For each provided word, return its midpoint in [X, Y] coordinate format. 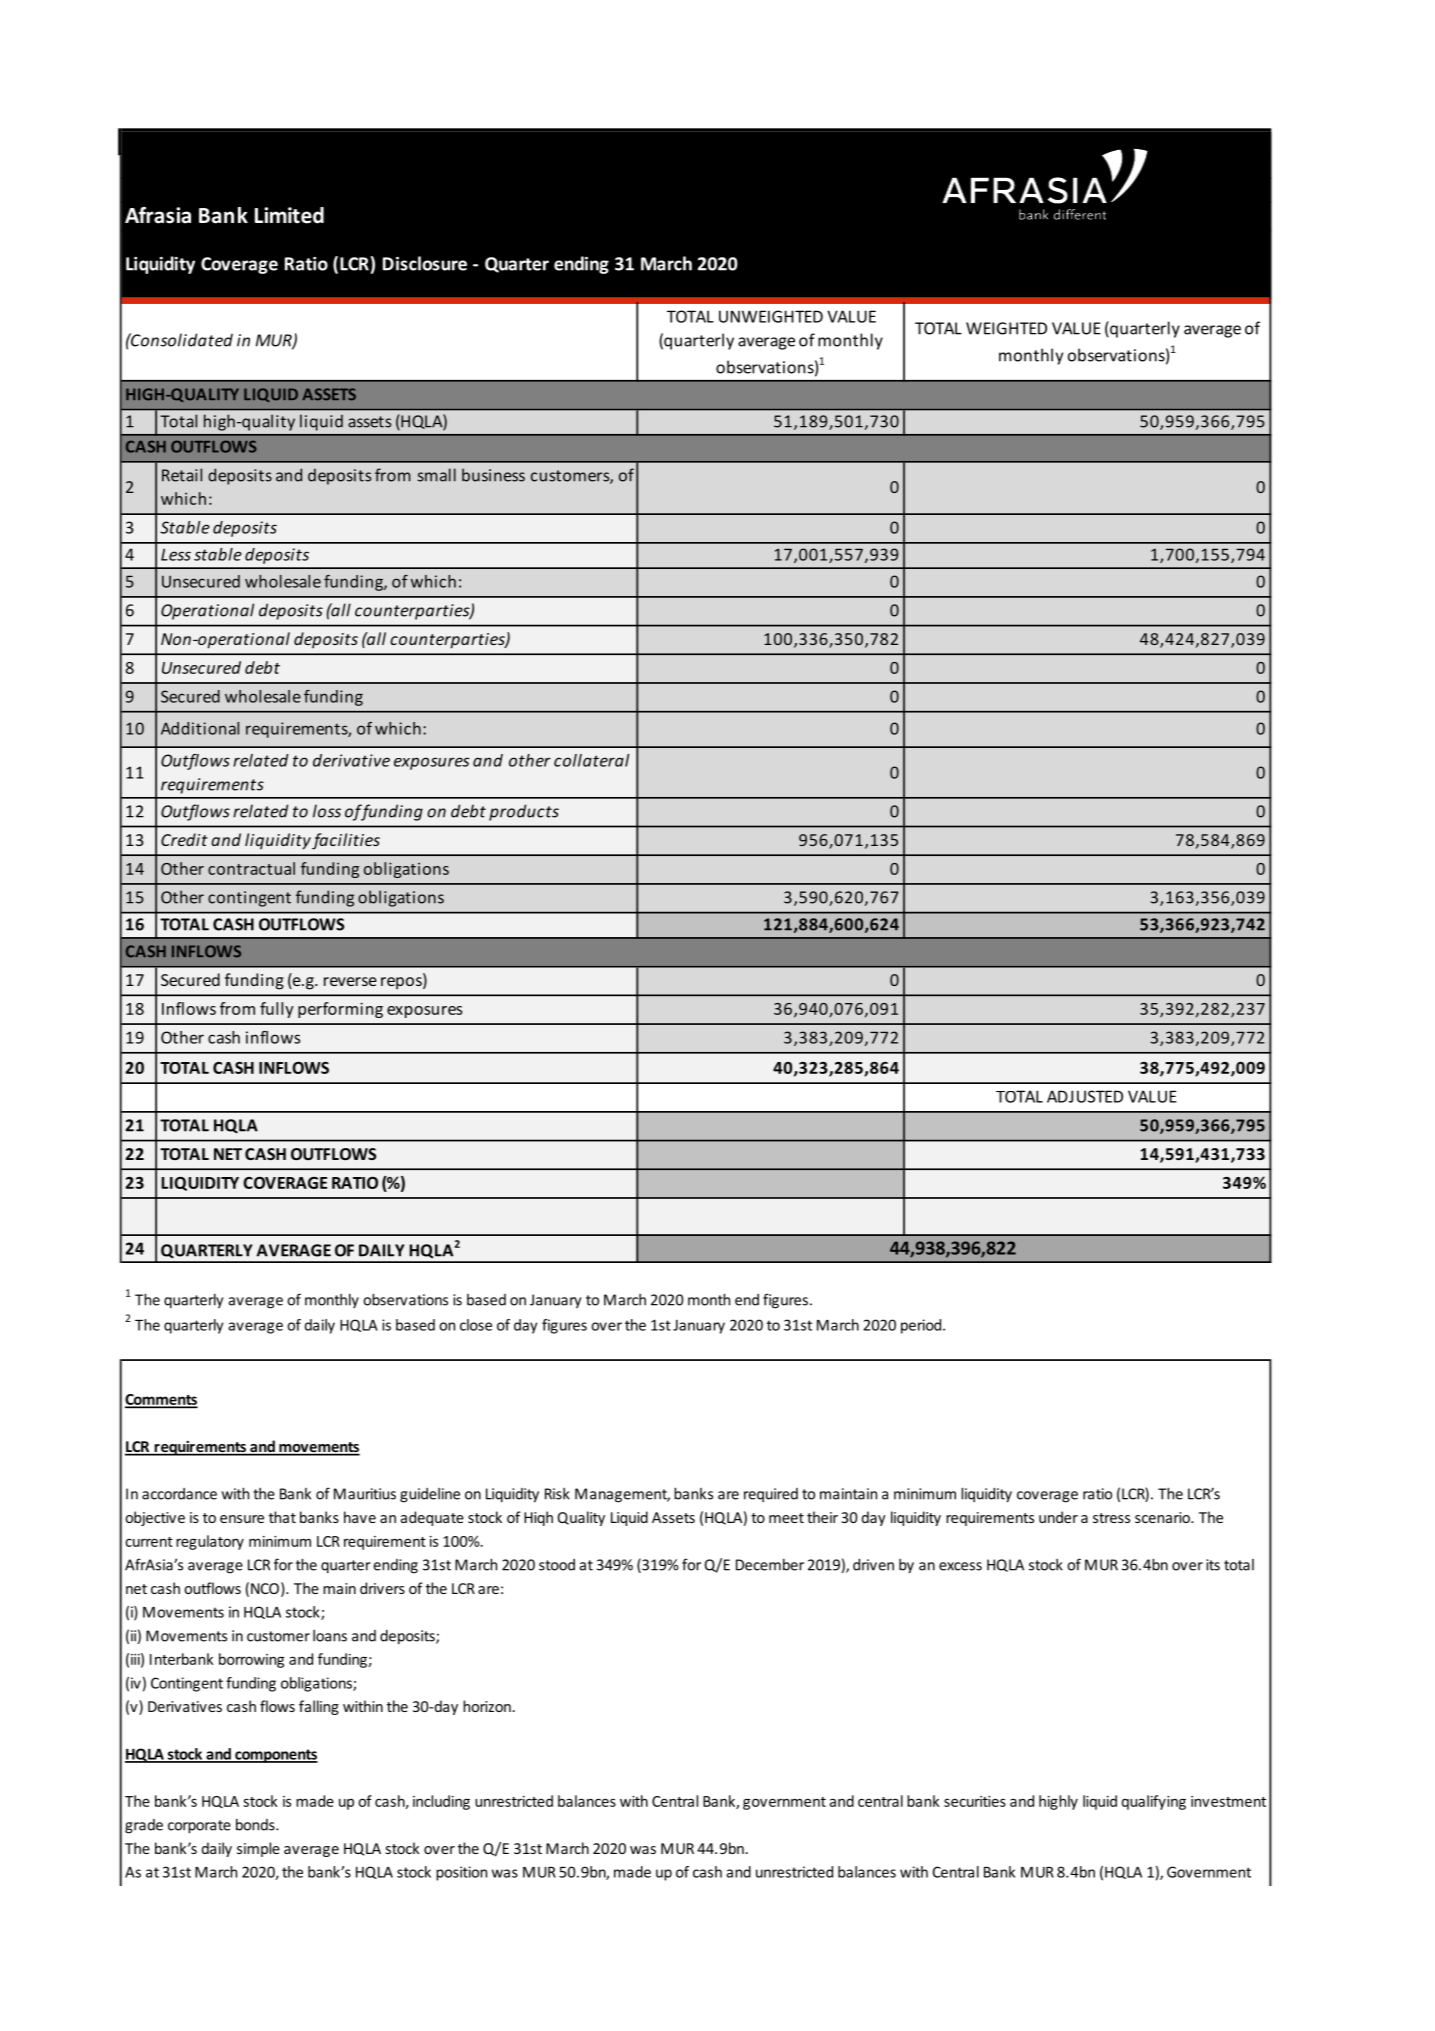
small [437, 475]
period [922, 1326]
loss [327, 811]
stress [1111, 1518]
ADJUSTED [1085, 1096]
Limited [289, 215]
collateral [591, 760]
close [476, 1325]
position [461, 1873]
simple [258, 1849]
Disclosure [425, 263]
